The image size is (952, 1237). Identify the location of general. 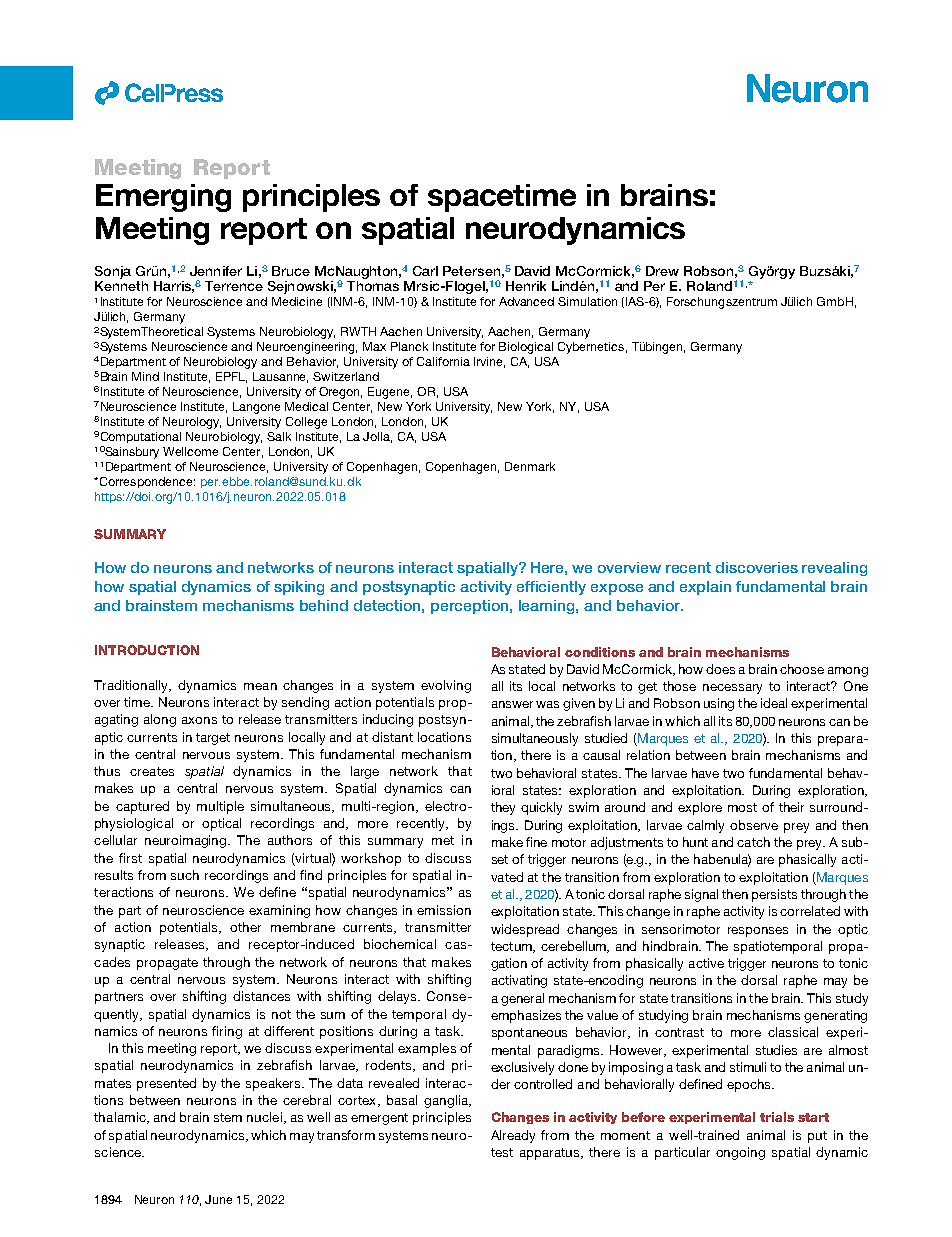
(522, 999).
